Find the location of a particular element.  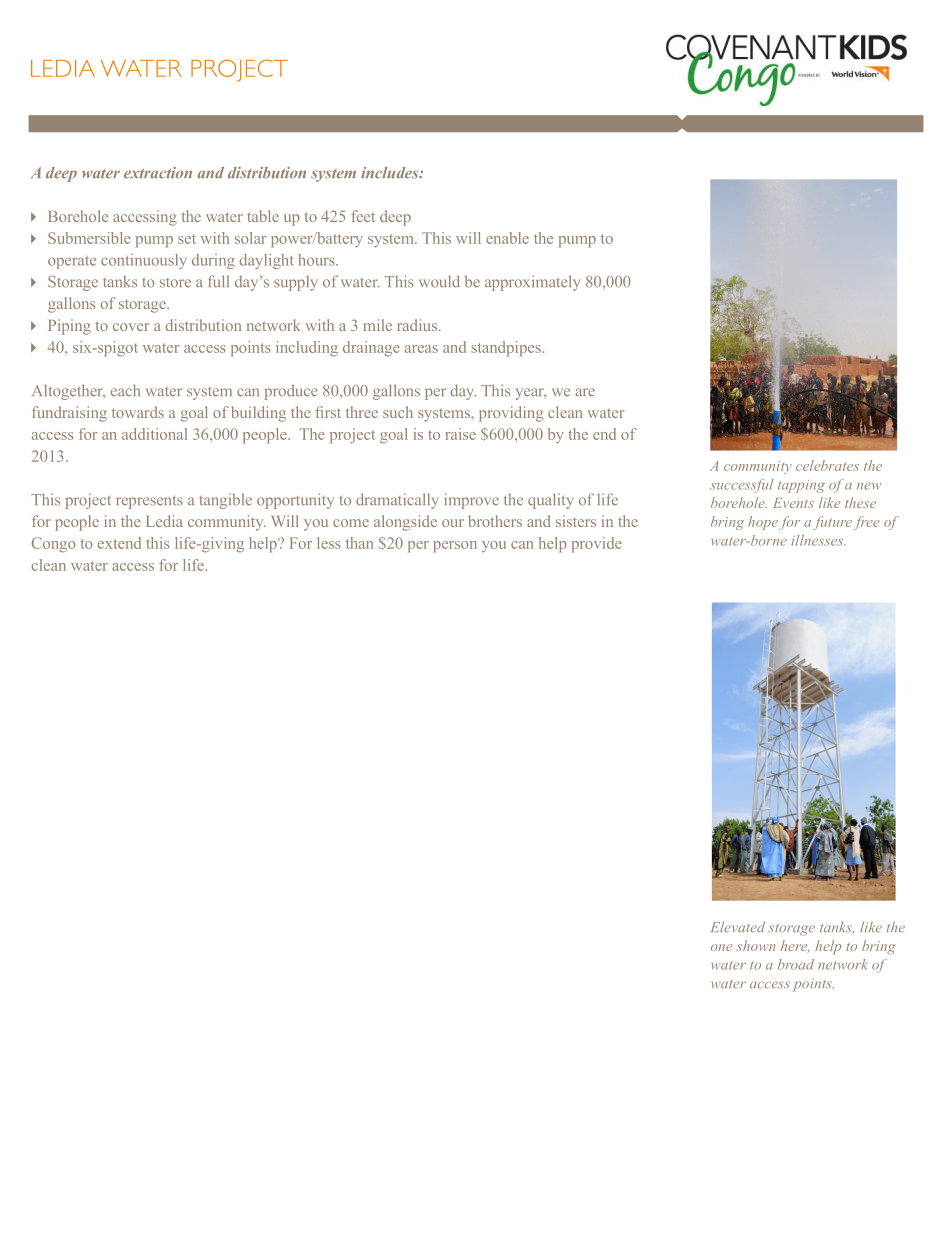

additional is located at coordinates (154, 434).
